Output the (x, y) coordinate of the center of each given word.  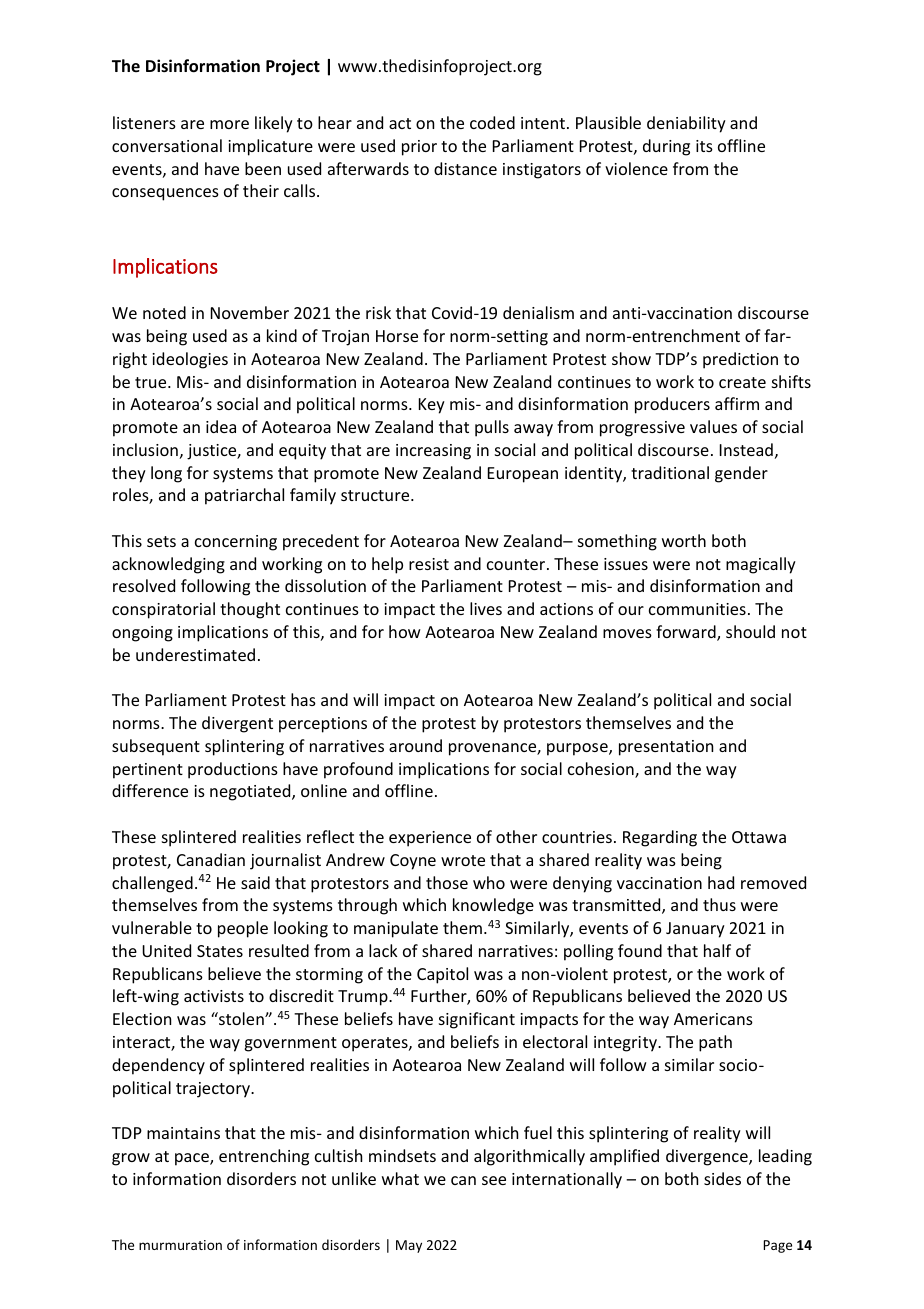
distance (465, 168)
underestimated (195, 654)
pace (193, 1159)
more (229, 124)
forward (687, 633)
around (415, 745)
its (704, 146)
